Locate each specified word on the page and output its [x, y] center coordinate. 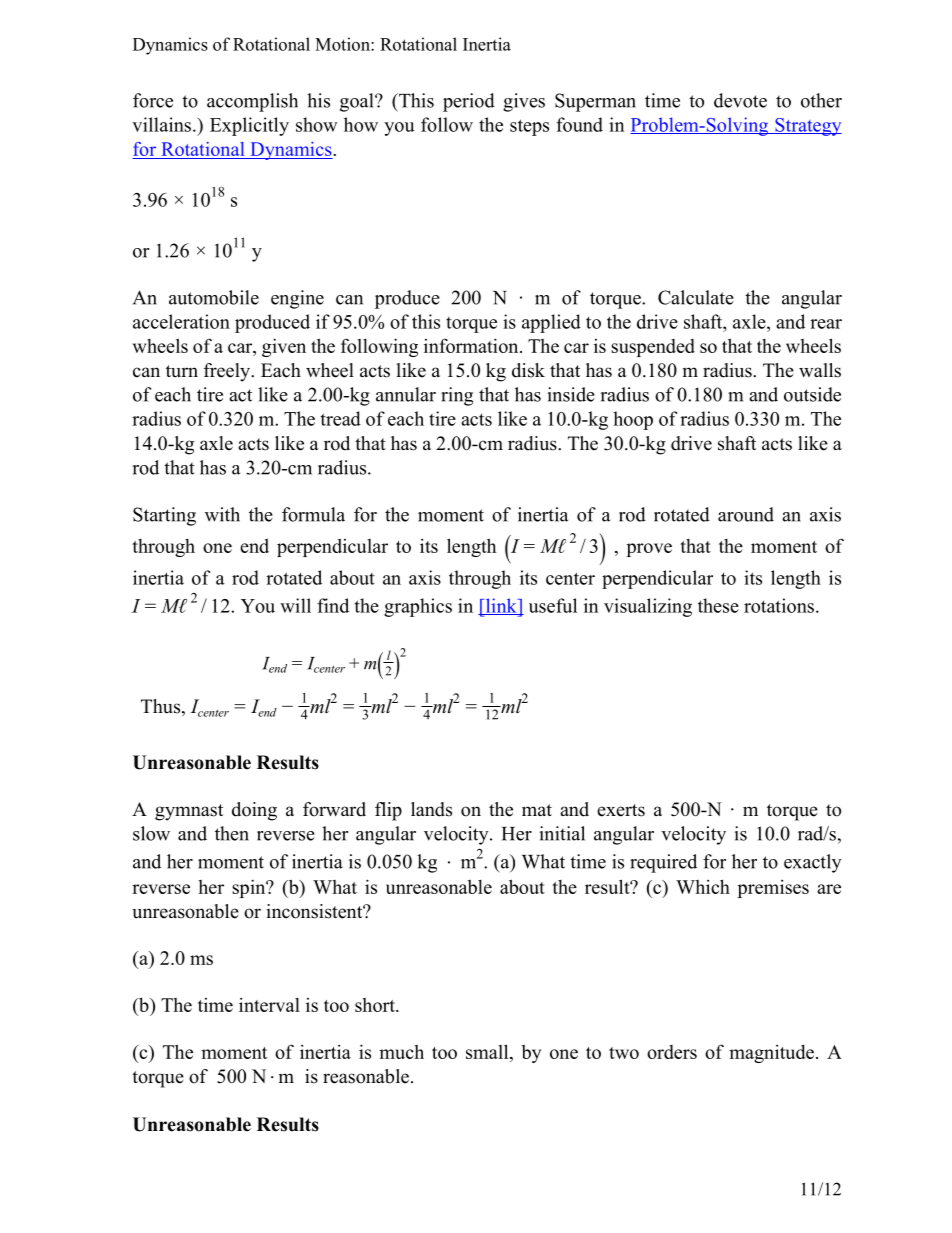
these [718, 605]
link [501, 606]
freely [228, 372]
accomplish [252, 102]
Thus [162, 707]
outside [812, 394]
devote [740, 100]
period [469, 102]
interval [269, 1005]
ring [457, 396]
